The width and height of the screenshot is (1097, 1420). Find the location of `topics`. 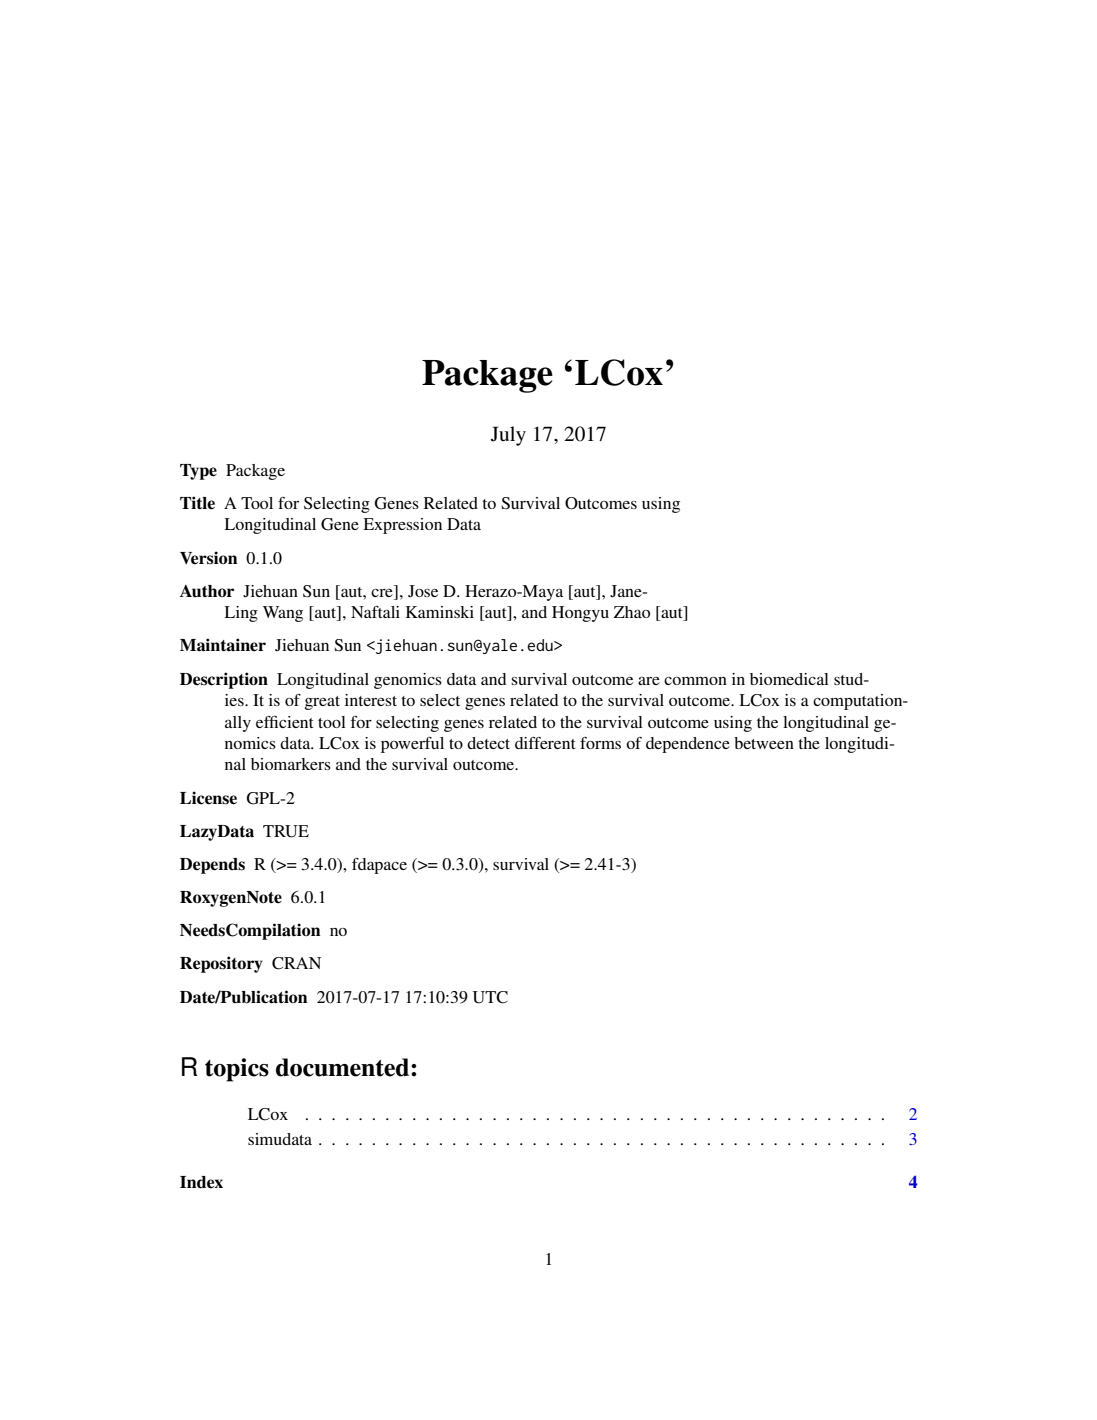

topics is located at coordinates (237, 1070).
